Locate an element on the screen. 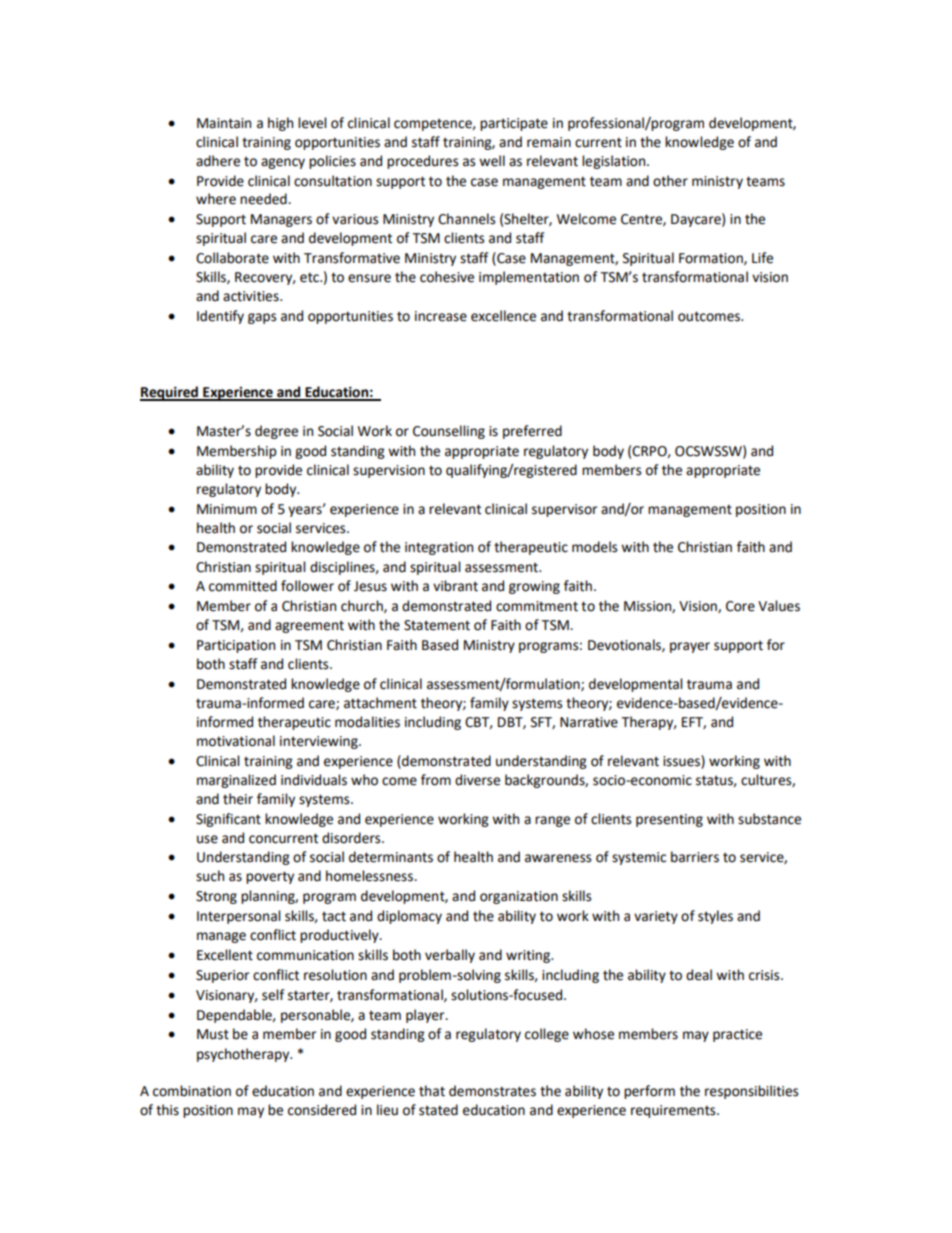 The height and width of the screenshot is (1233, 952). demonstrates is located at coordinates (492, 1091).
